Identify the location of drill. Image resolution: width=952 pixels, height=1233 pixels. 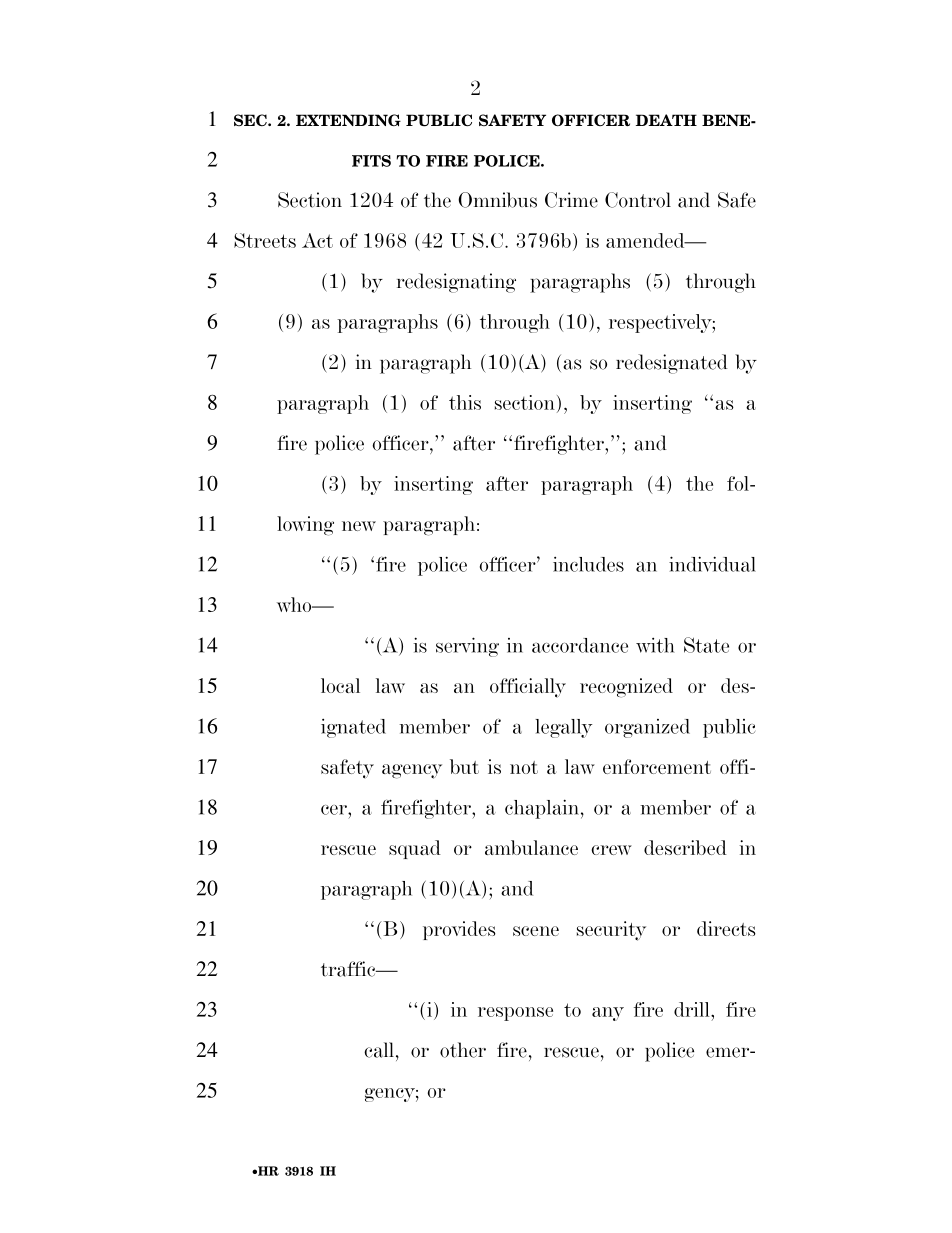
(693, 1009).
